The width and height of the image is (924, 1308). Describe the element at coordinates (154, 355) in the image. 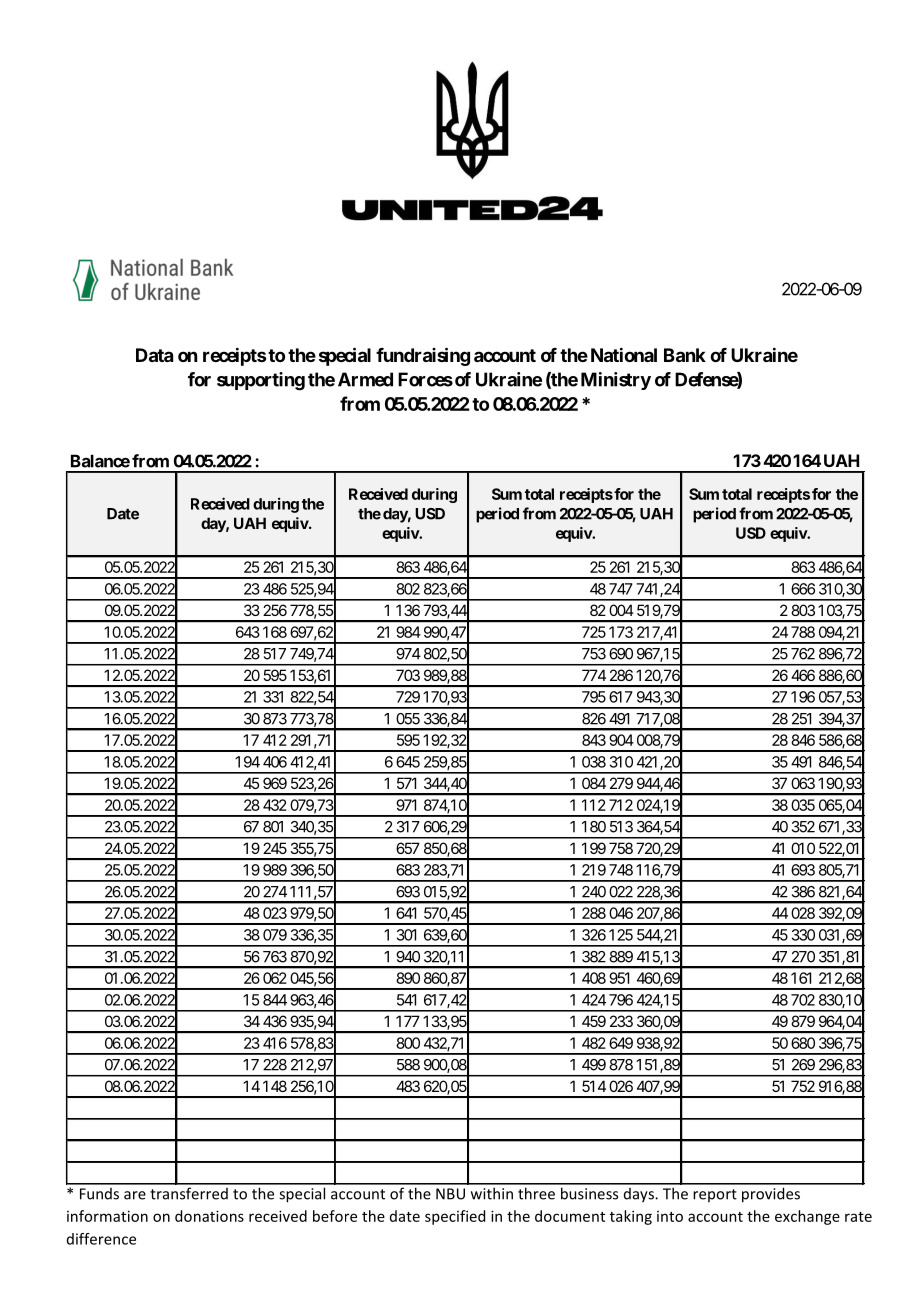

I see `Data` at that location.
